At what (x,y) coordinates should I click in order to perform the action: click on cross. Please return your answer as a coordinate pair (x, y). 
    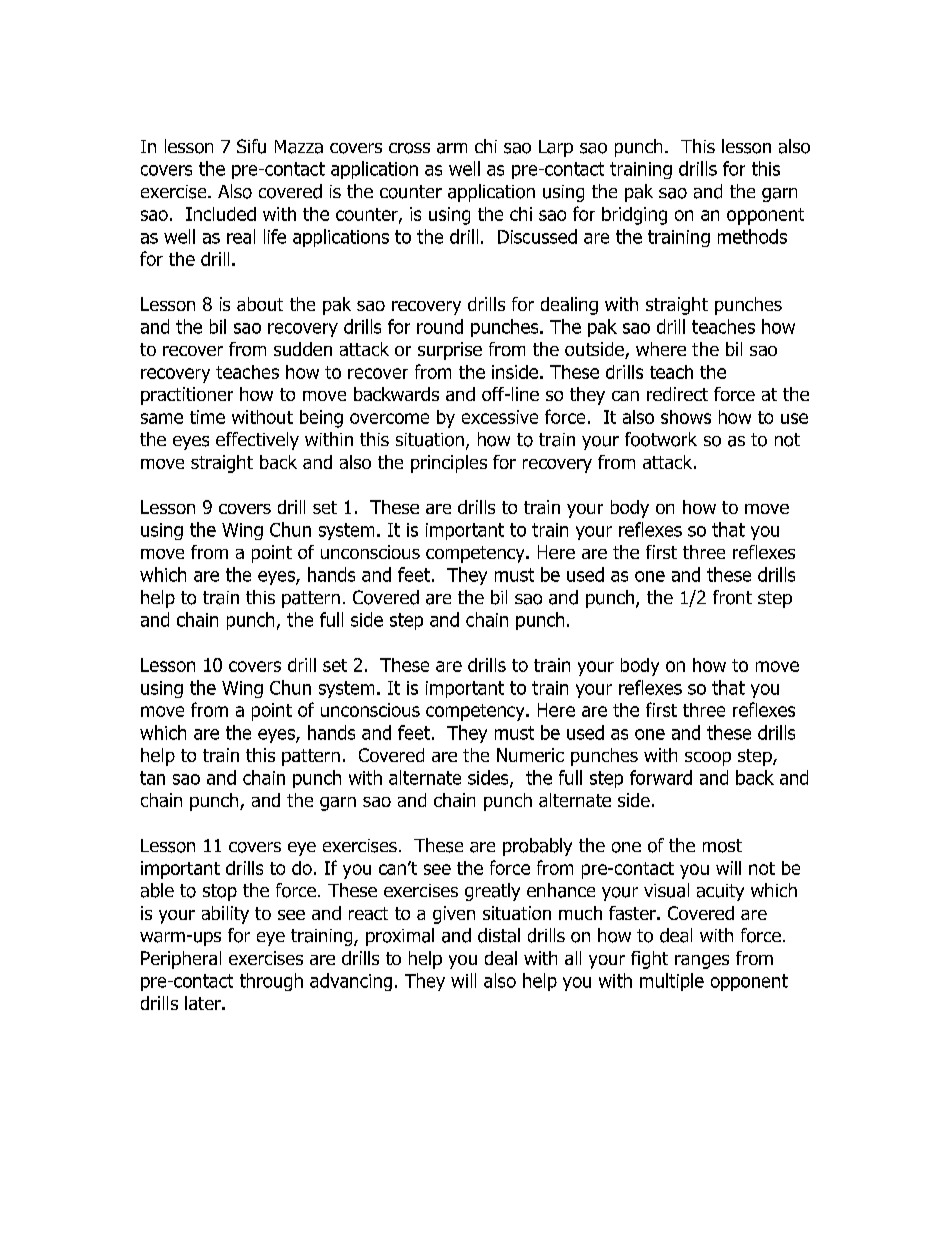
    Looking at the image, I should click on (409, 148).
